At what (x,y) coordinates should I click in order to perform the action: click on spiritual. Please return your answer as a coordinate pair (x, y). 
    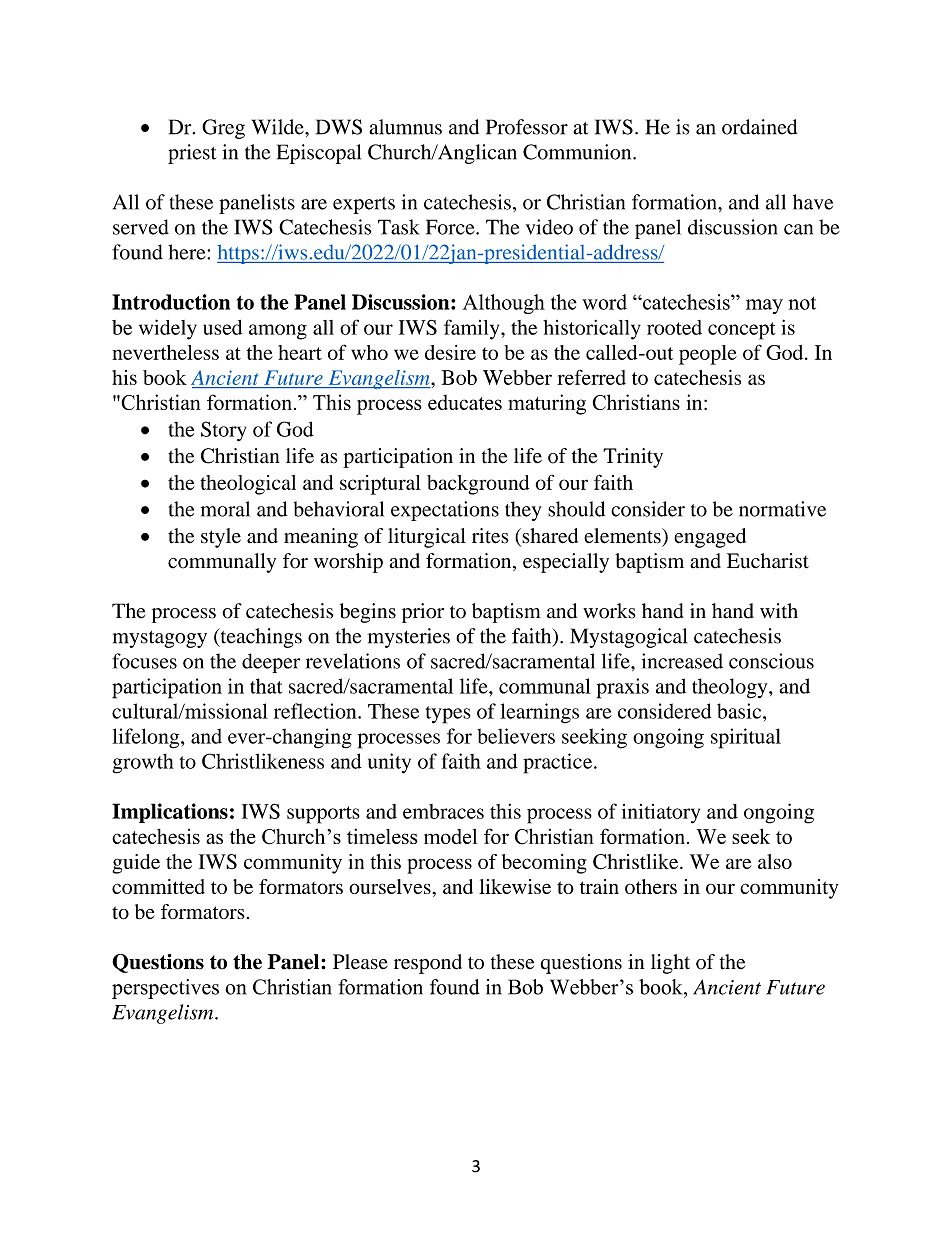
    Looking at the image, I should click on (746, 738).
